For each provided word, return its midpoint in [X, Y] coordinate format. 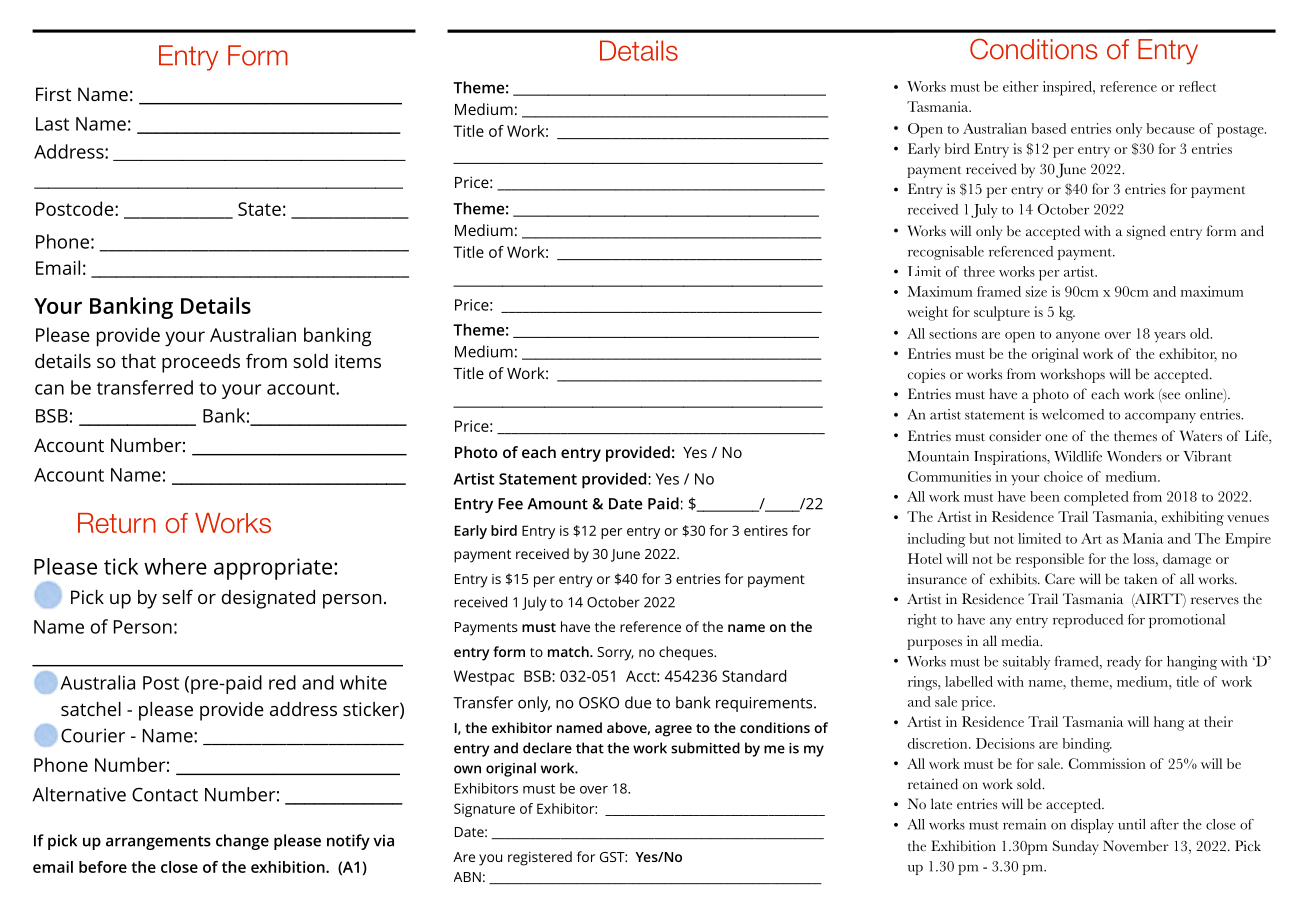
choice [1063, 476]
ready [1124, 663]
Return [117, 523]
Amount [557, 504]
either [1020, 86]
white [363, 682]
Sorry [615, 654]
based [1048, 128]
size [1036, 291]
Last [52, 124]
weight [927, 313]
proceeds [201, 363]
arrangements [158, 843]
